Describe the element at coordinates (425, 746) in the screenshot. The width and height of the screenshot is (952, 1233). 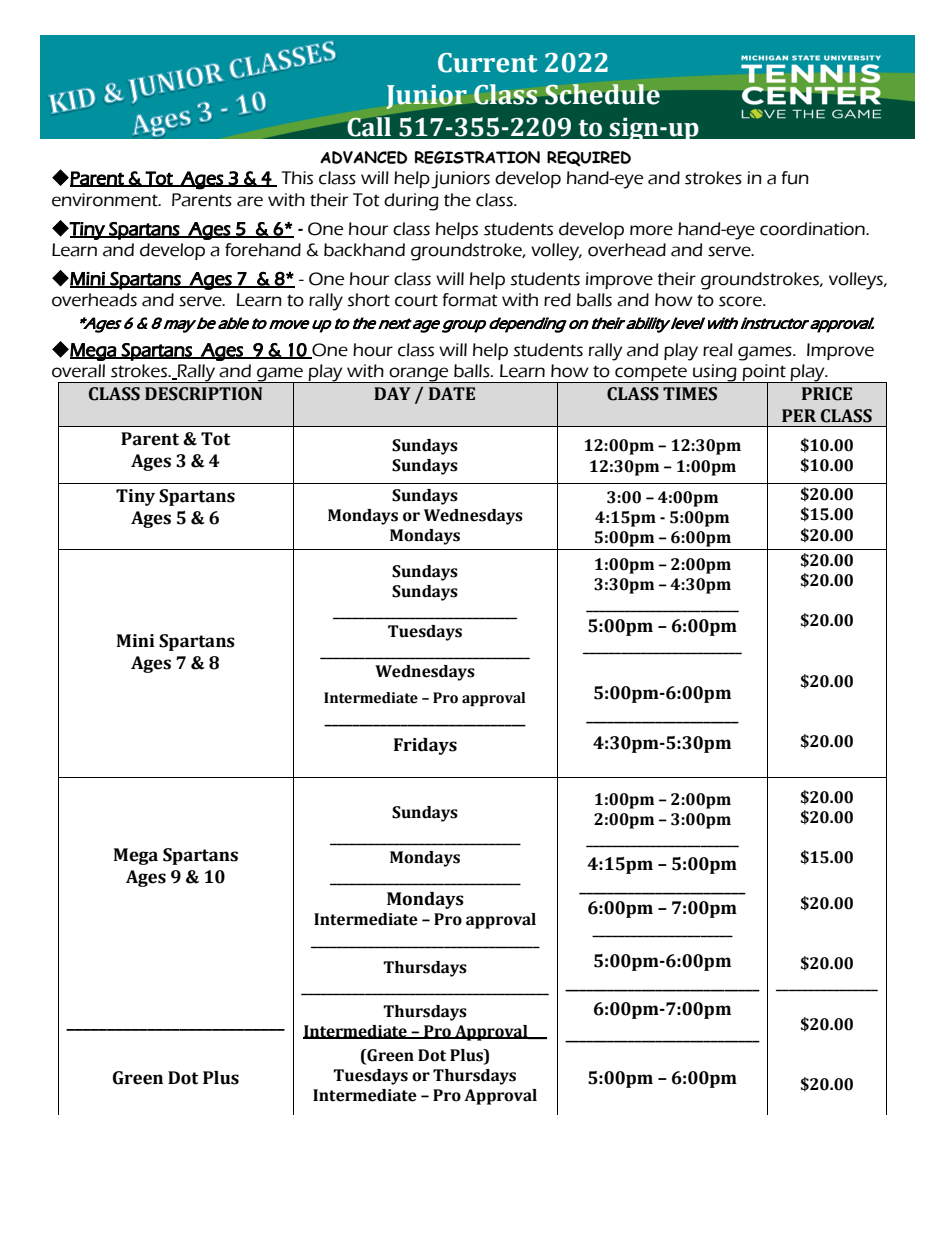
I see `Fridays` at that location.
